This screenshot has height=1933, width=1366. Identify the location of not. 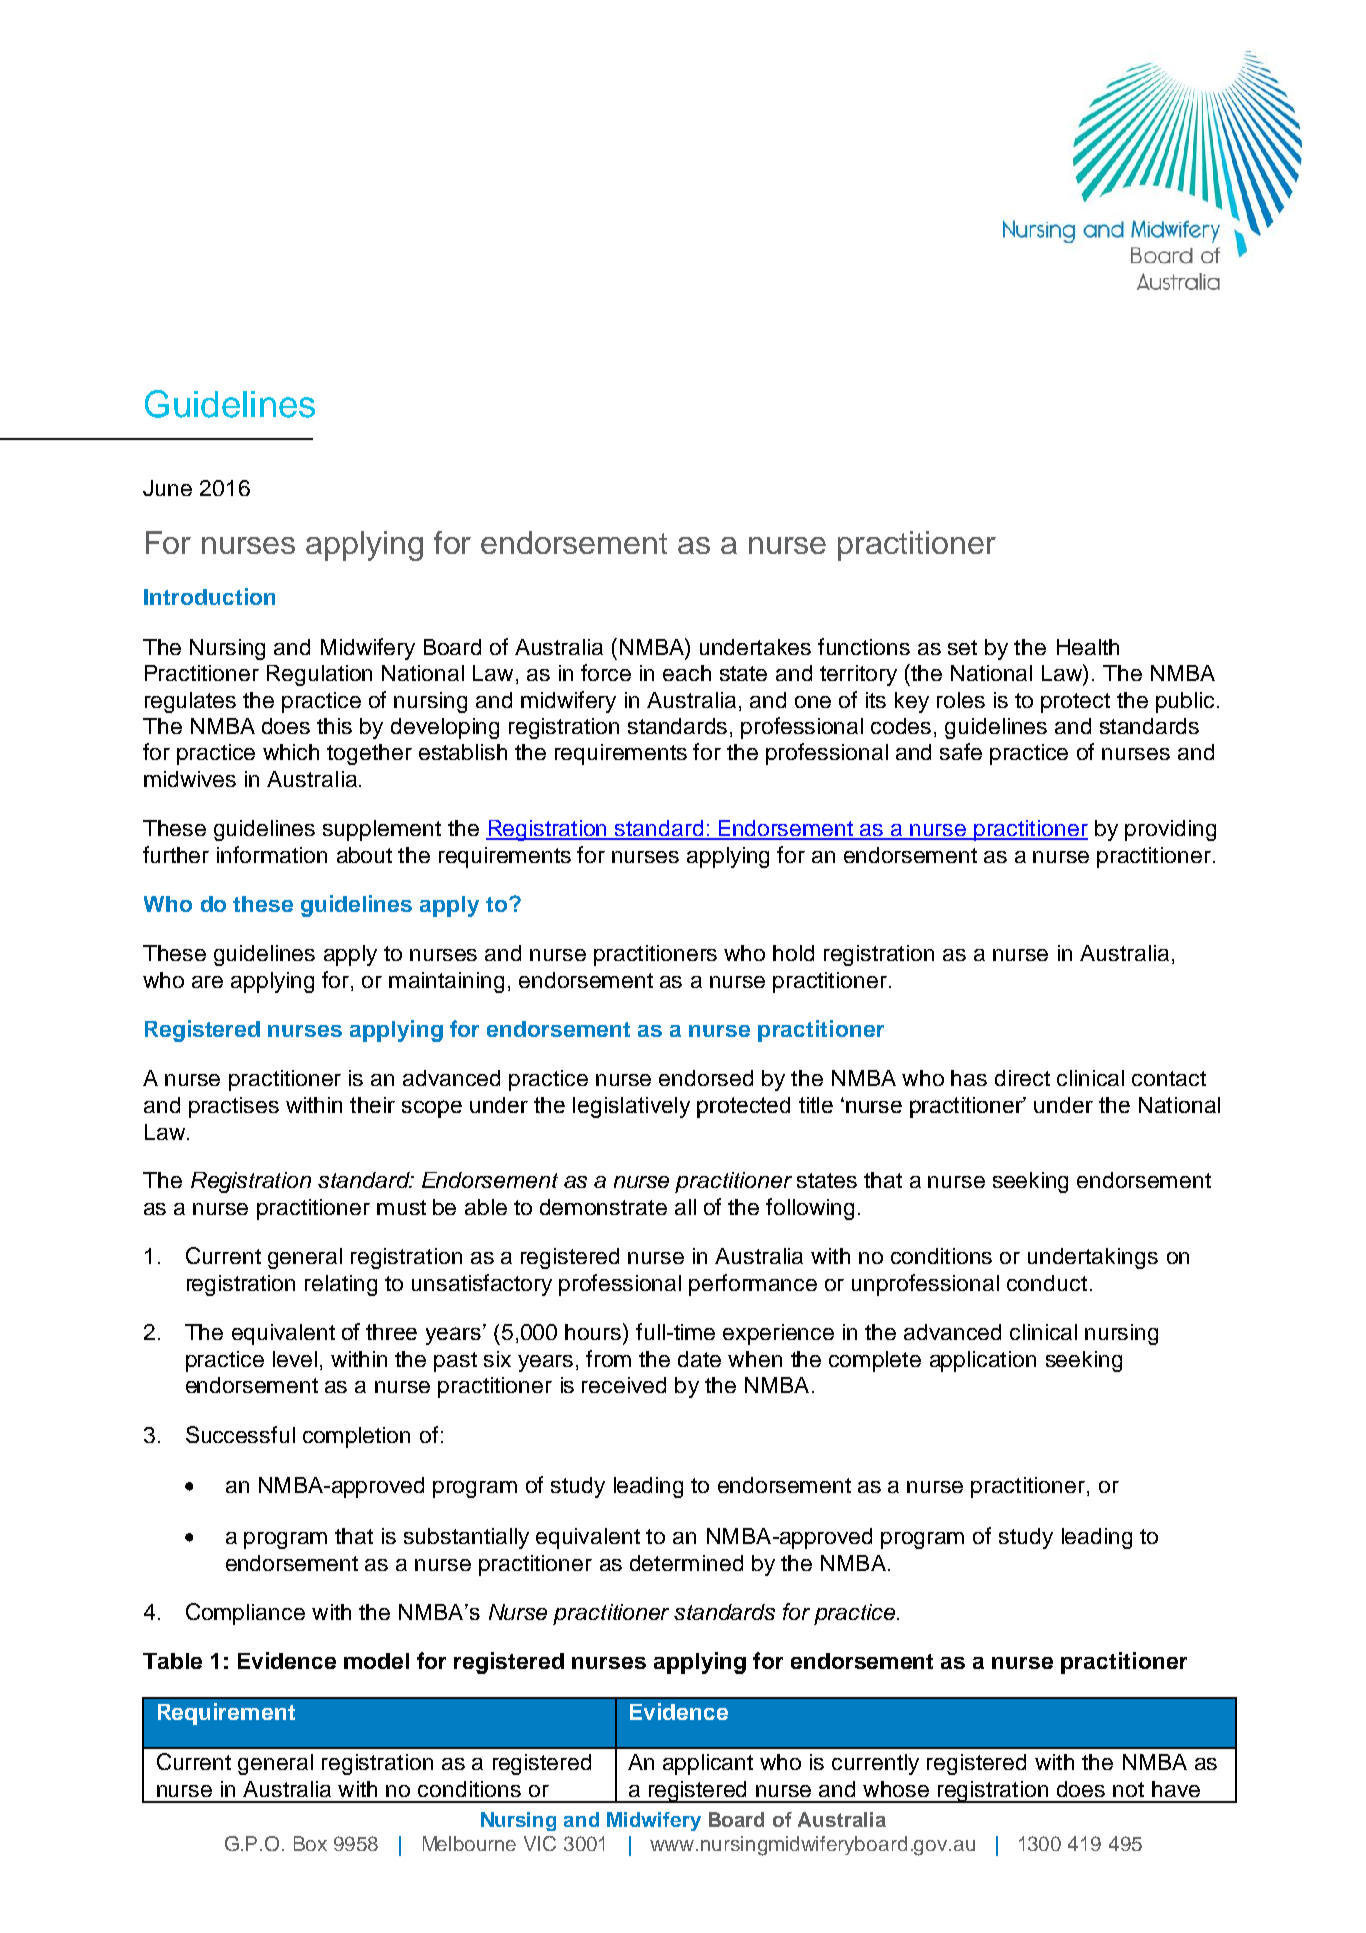
(1128, 1789).
